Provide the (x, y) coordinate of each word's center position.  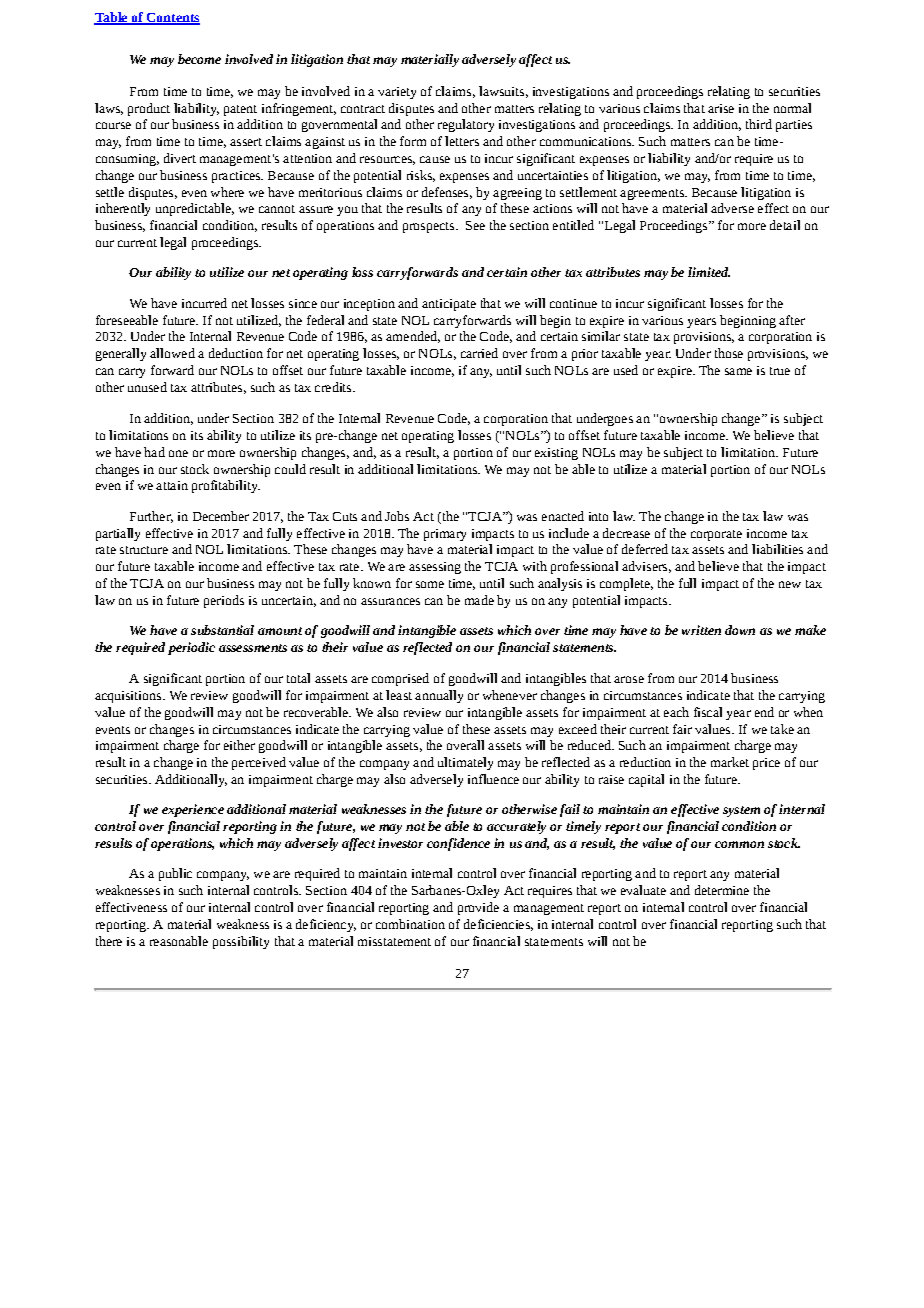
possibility (241, 942)
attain (172, 485)
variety (397, 93)
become (199, 59)
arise (721, 108)
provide (478, 908)
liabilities (777, 549)
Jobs (397, 516)
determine (722, 890)
